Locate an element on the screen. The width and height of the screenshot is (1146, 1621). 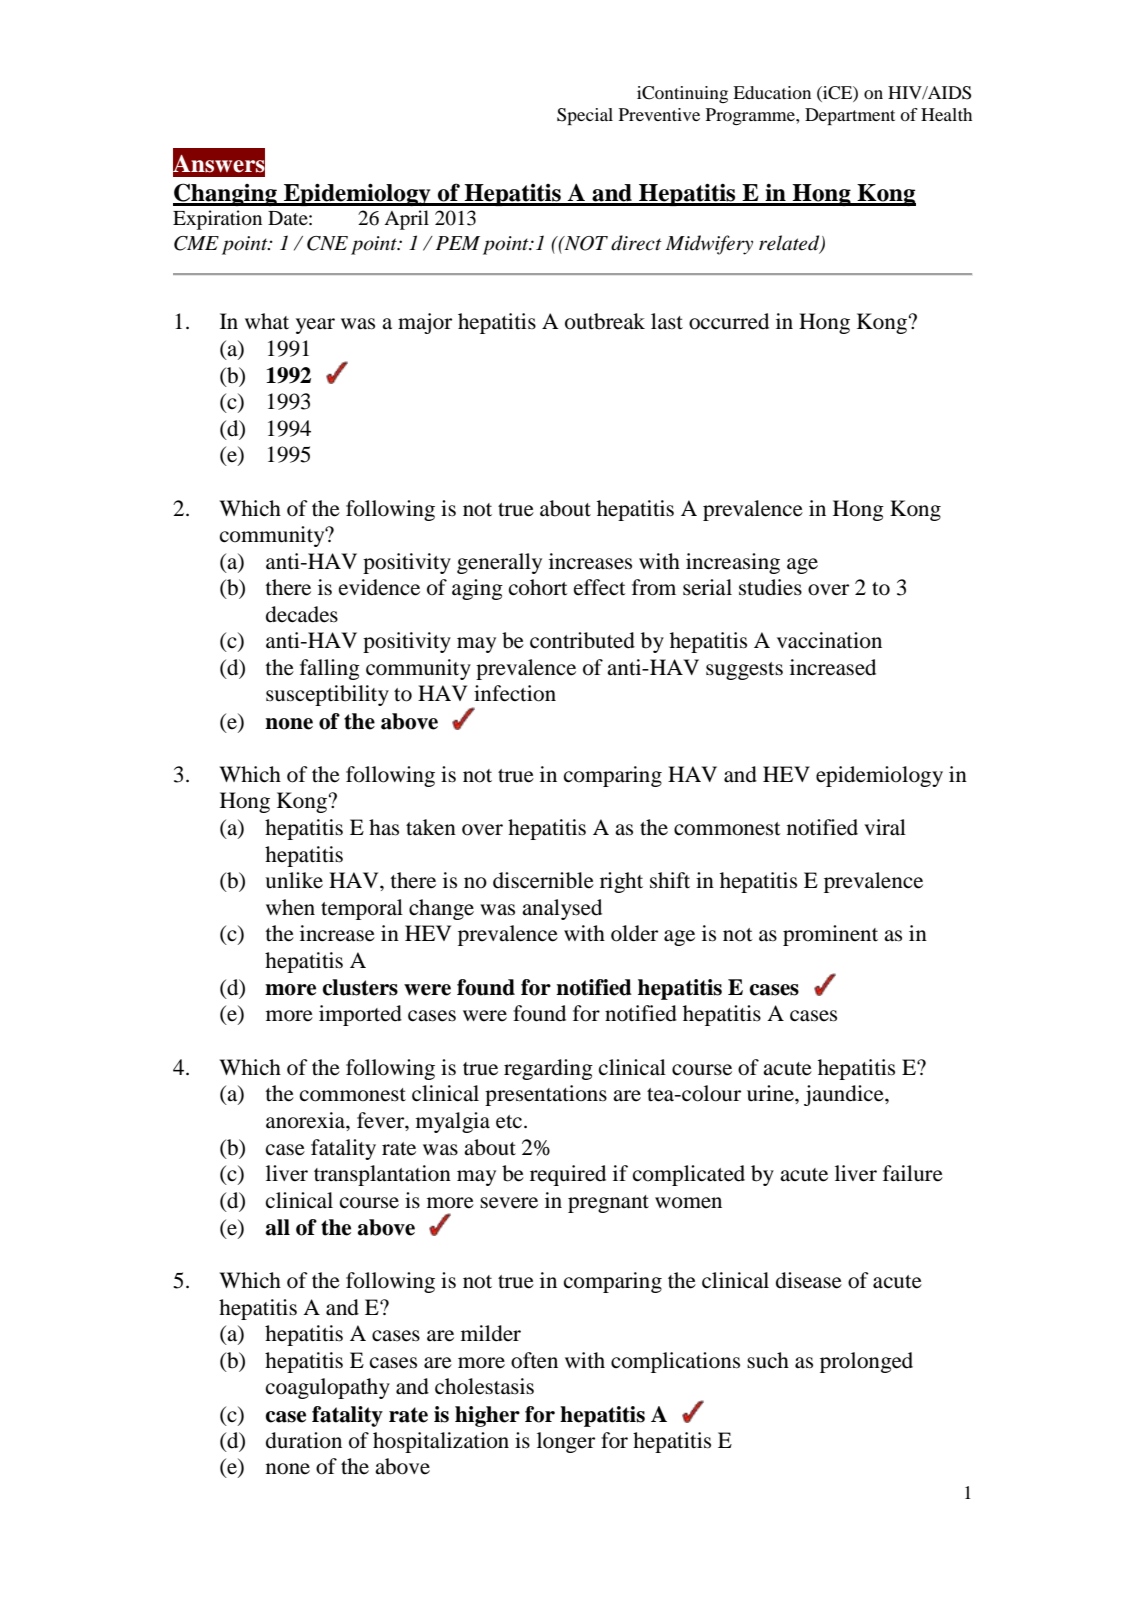
effect is located at coordinates (600, 587).
